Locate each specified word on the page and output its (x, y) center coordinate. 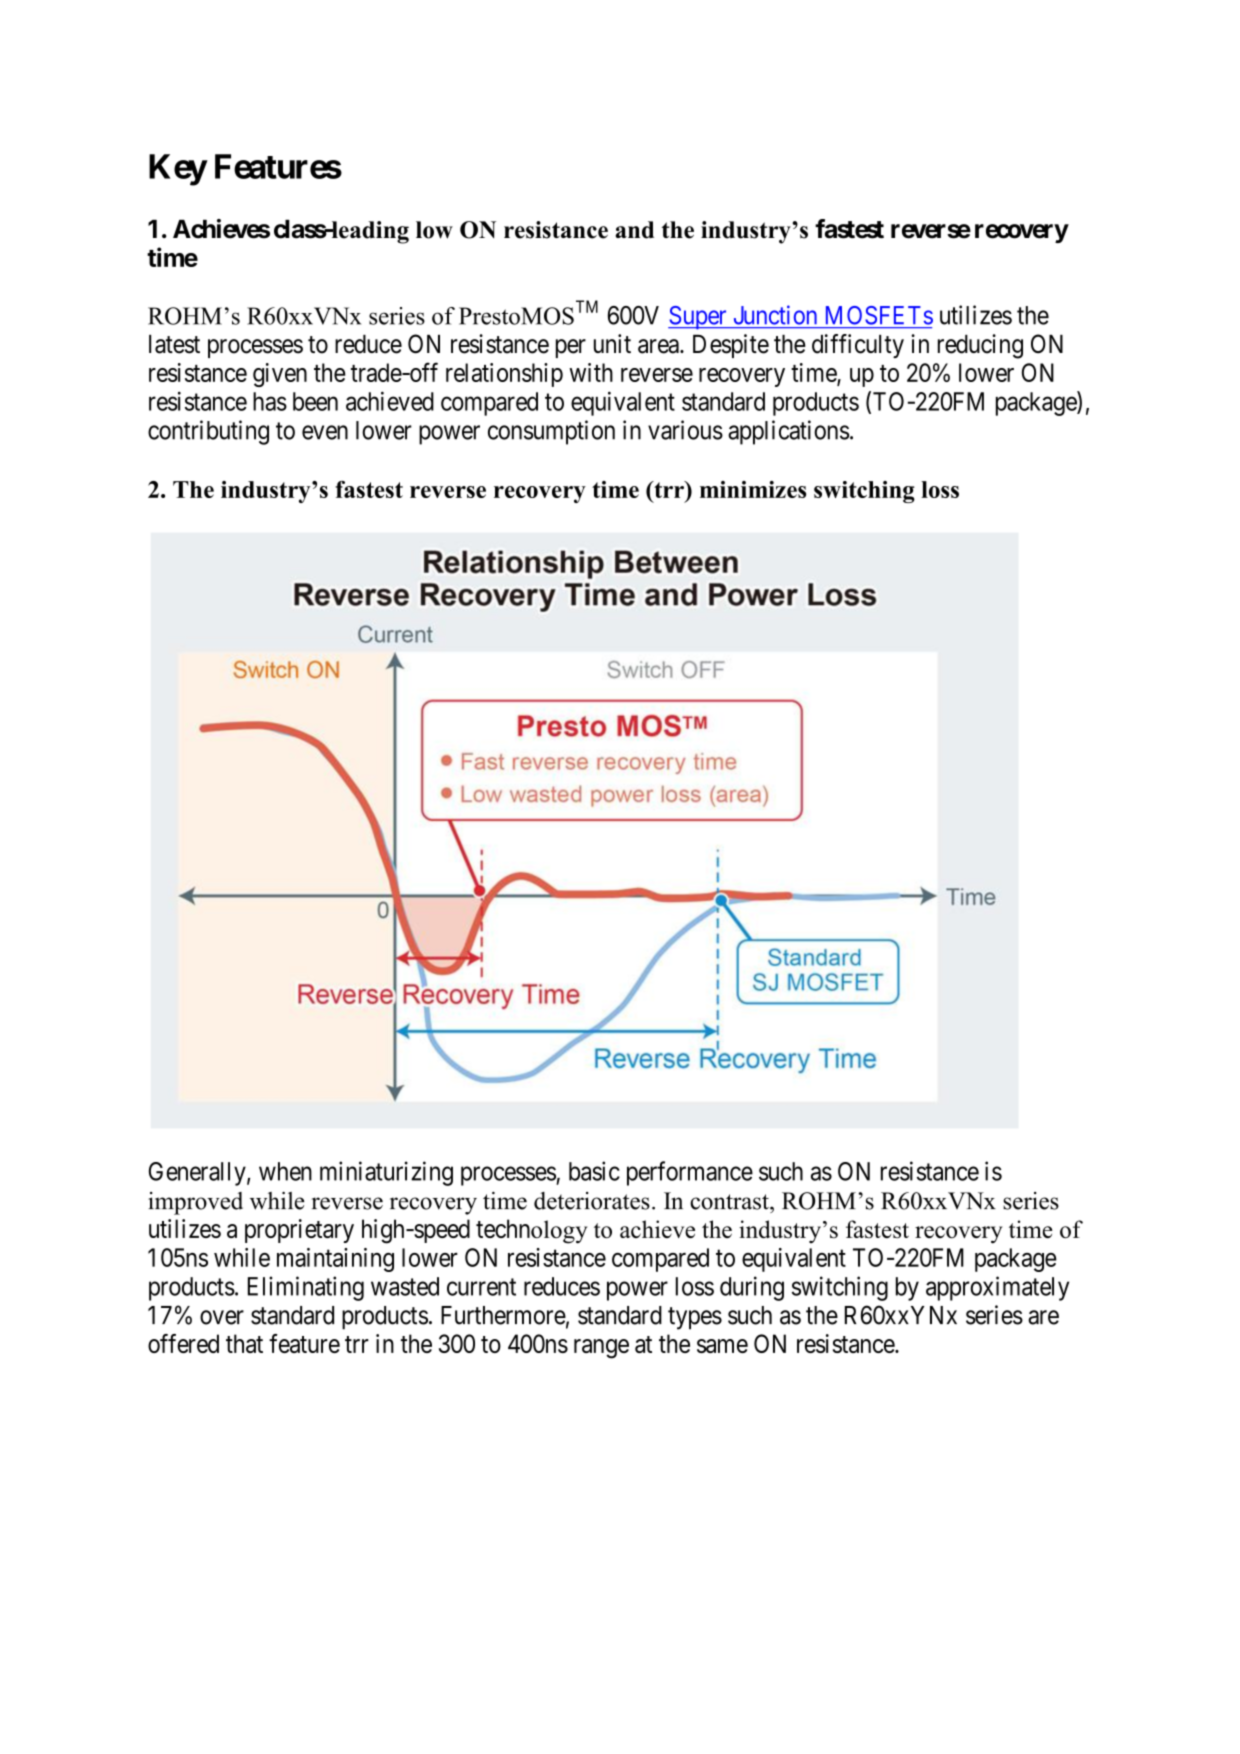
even (325, 432)
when (285, 1171)
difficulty (858, 346)
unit (612, 343)
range (601, 1349)
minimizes (753, 489)
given (280, 375)
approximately (997, 1288)
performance (690, 1173)
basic (594, 1171)
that (244, 1343)
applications (789, 432)
